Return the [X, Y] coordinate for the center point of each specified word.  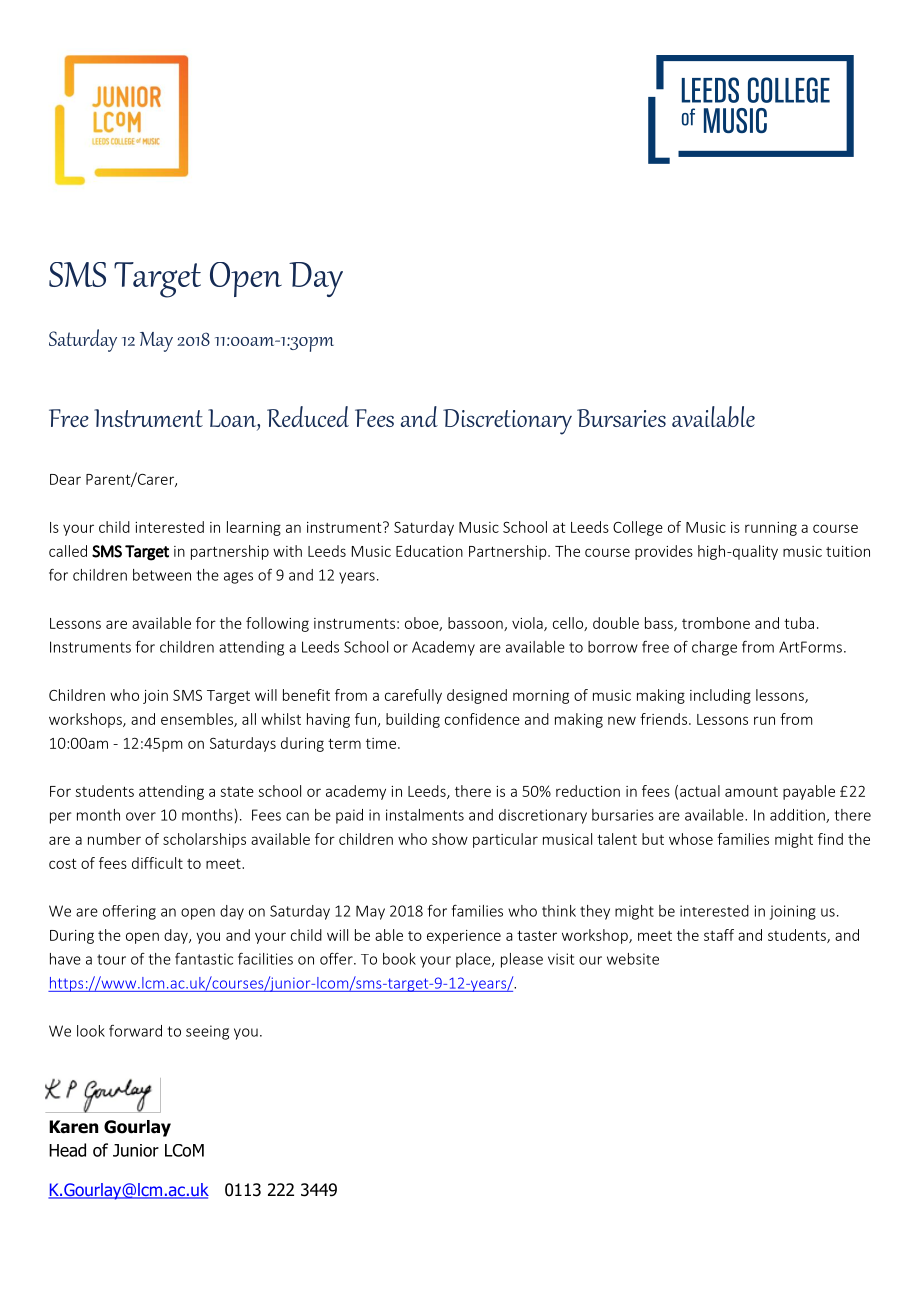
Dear [65, 479]
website [633, 959]
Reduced [308, 416]
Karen [73, 1127]
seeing [207, 1032]
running [771, 529]
